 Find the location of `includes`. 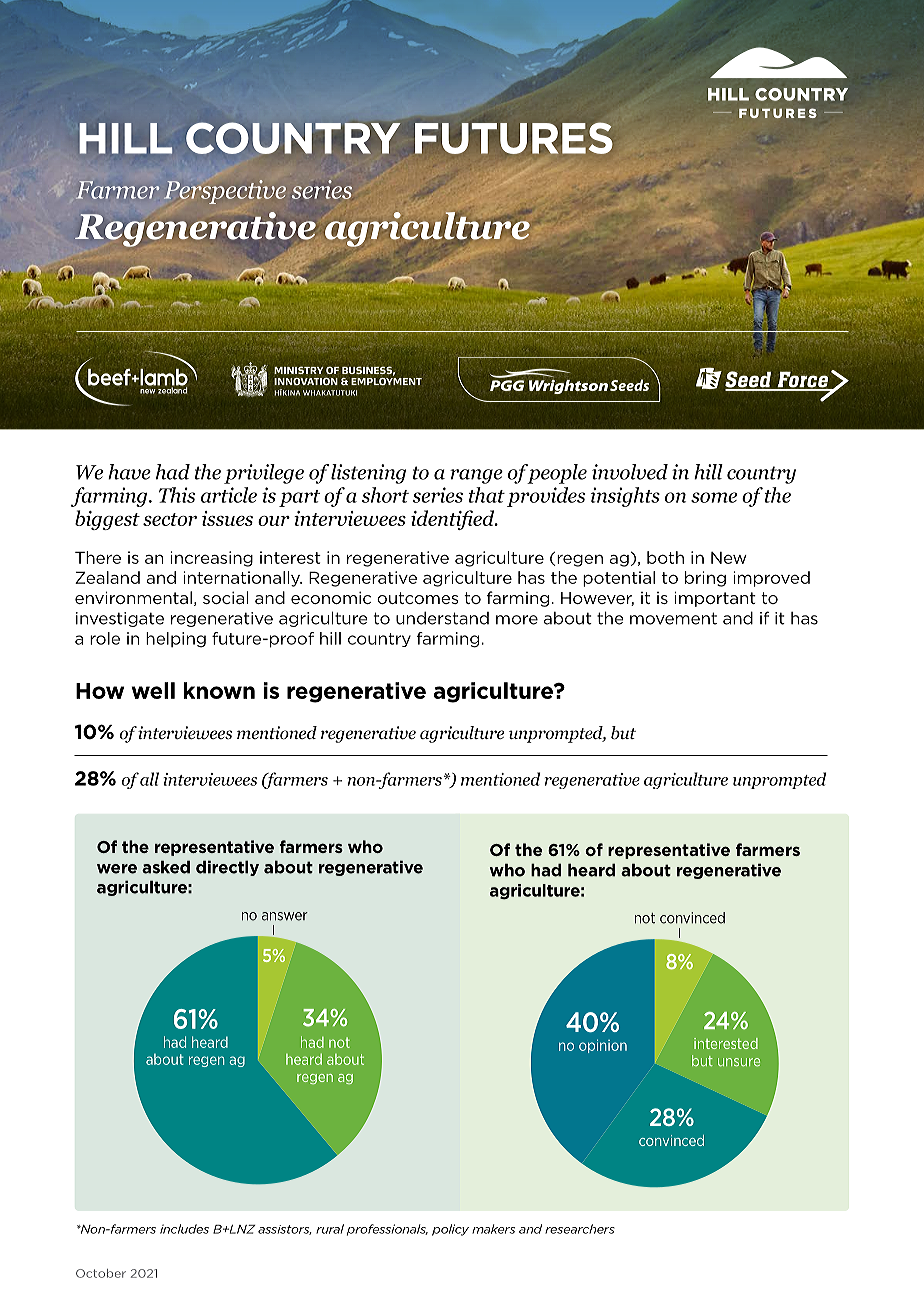

includes is located at coordinates (184, 1229).
